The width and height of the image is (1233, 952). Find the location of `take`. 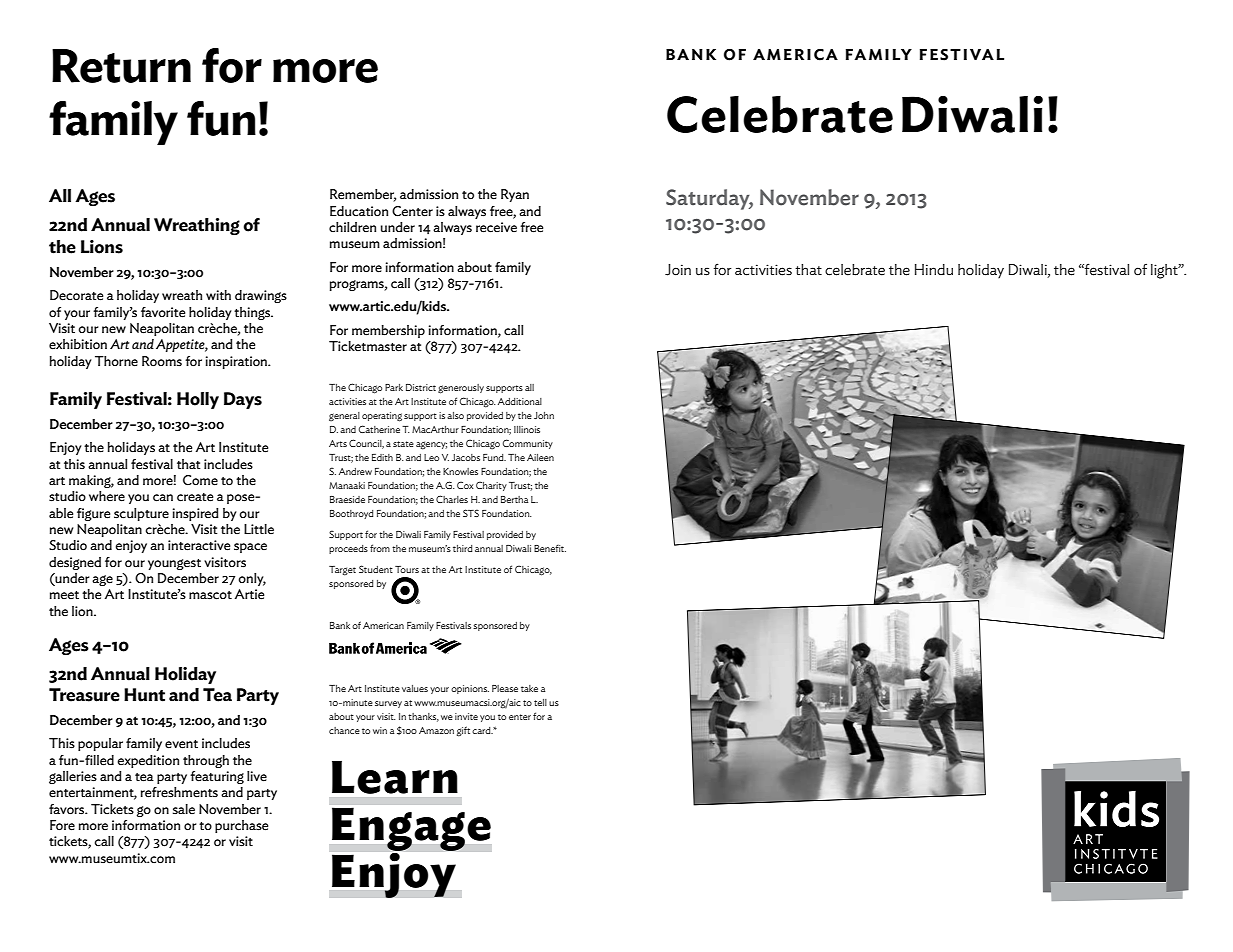

take is located at coordinates (529, 688).
